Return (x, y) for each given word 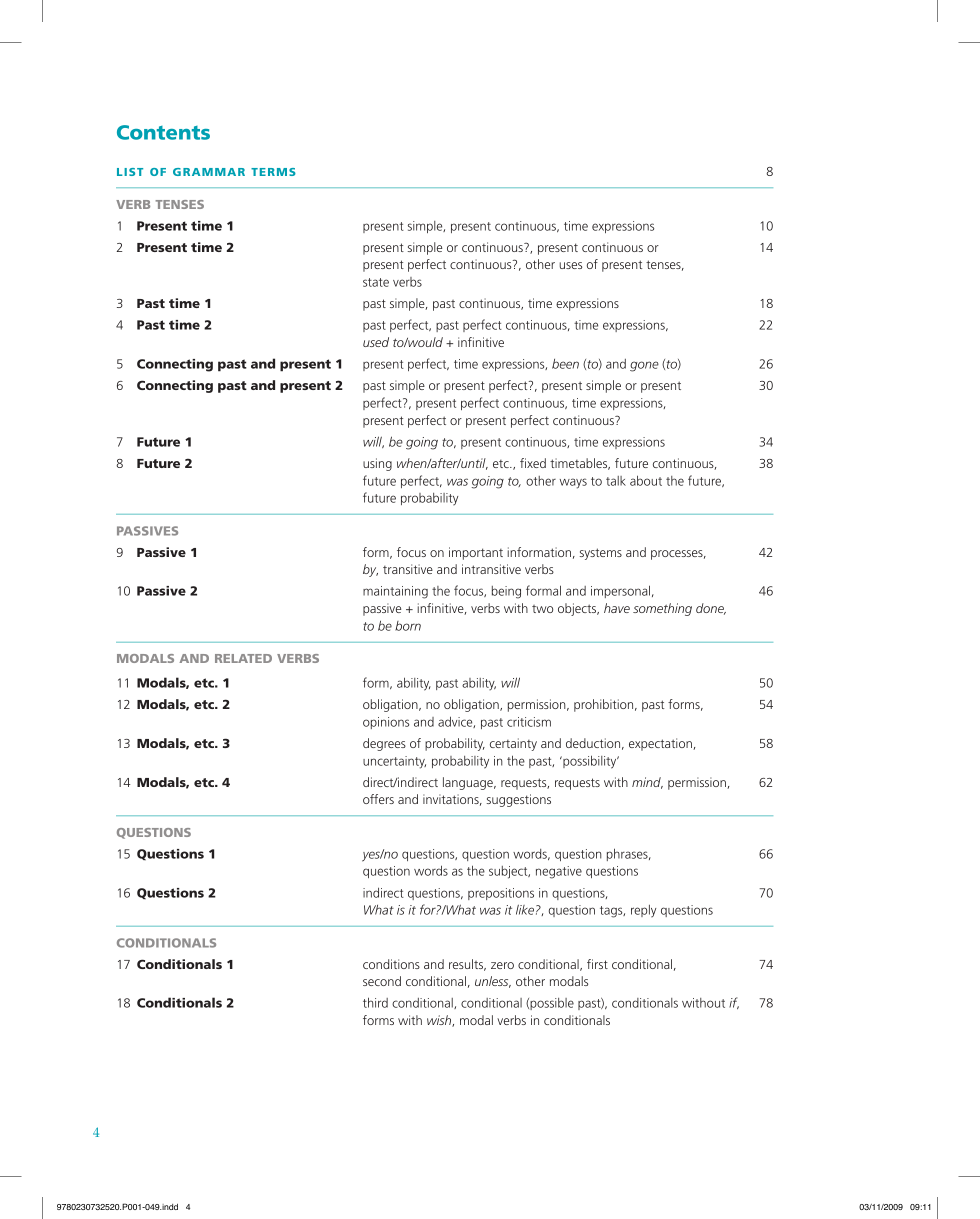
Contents (163, 132)
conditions (391, 964)
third (375, 1002)
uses (570, 265)
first (597, 964)
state (376, 282)
